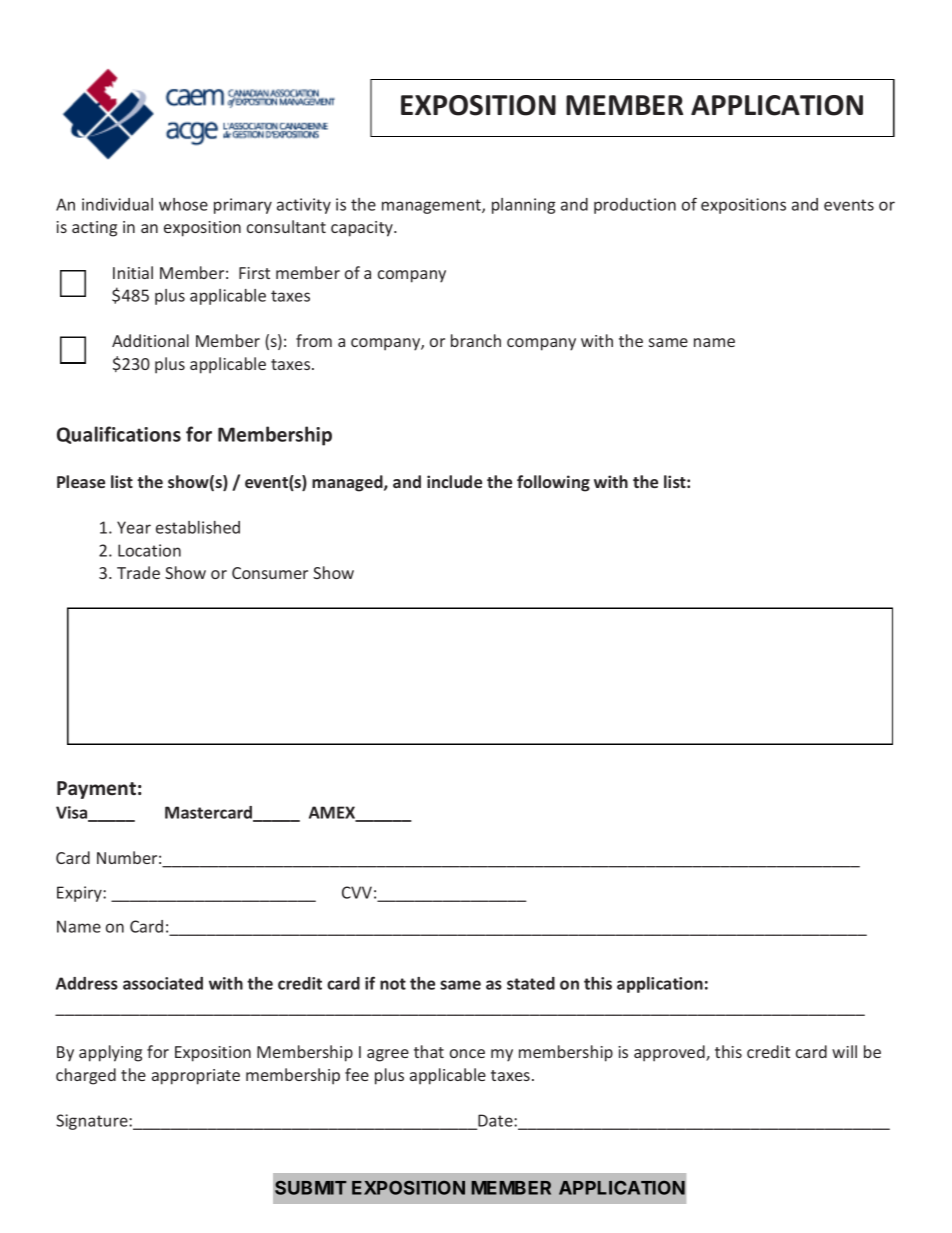  What do you see at coordinates (523, 206) in the document?
I see `planning` at bounding box center [523, 206].
